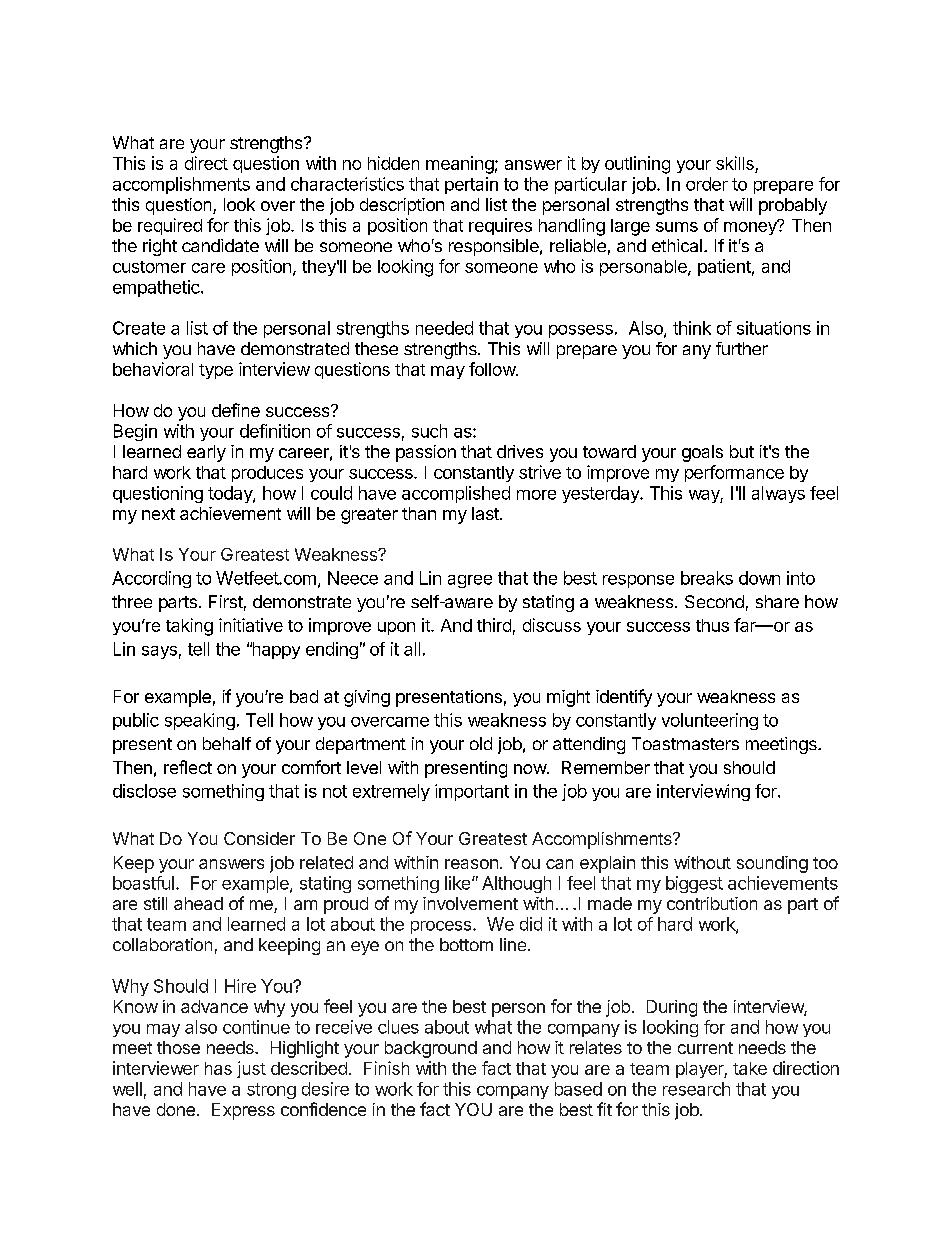  Describe the element at coordinates (471, 185) in the page. I see `pertain` at that location.
